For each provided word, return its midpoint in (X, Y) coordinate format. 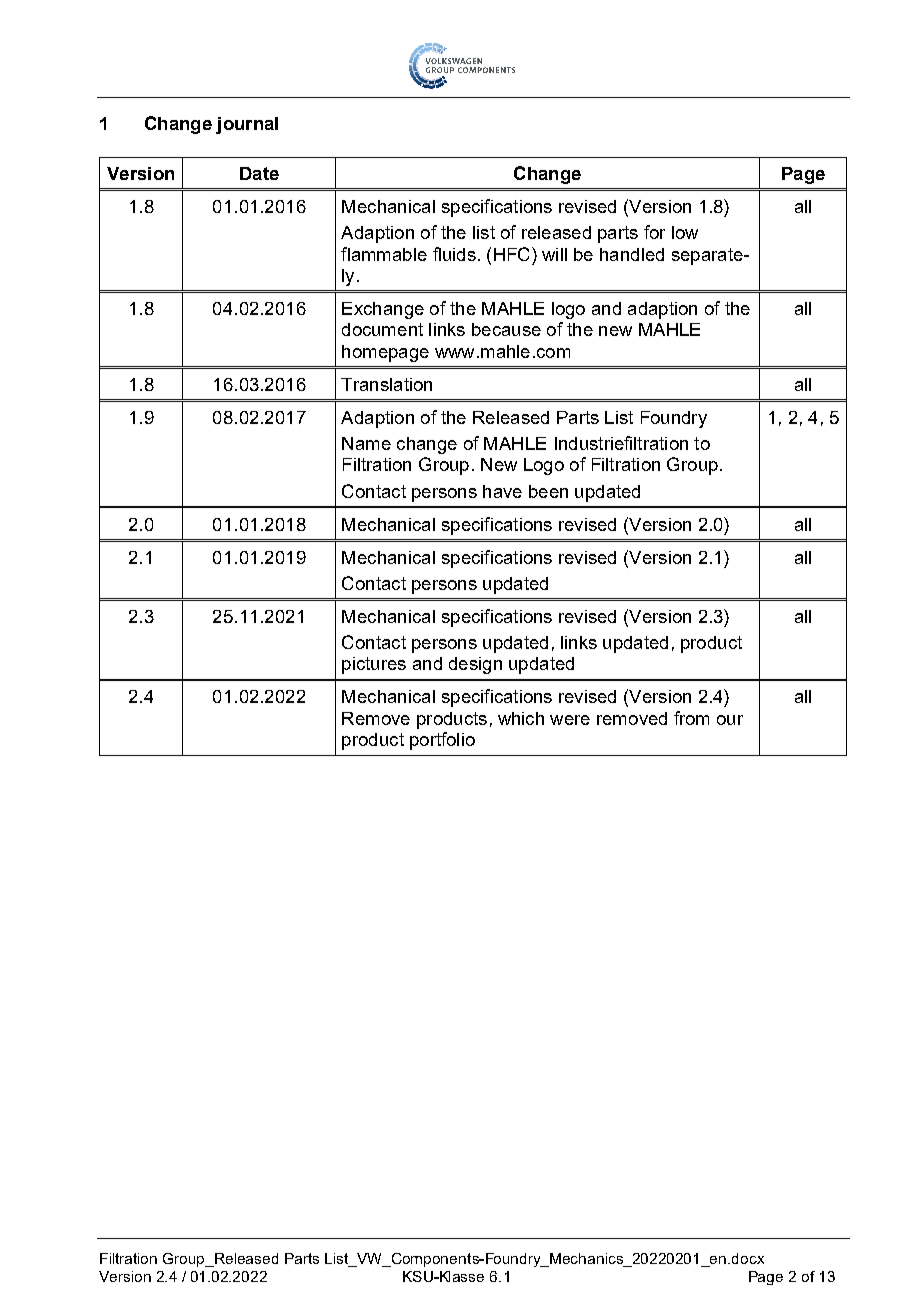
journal (247, 125)
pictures (374, 665)
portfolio (442, 741)
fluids (454, 254)
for (654, 232)
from (691, 718)
